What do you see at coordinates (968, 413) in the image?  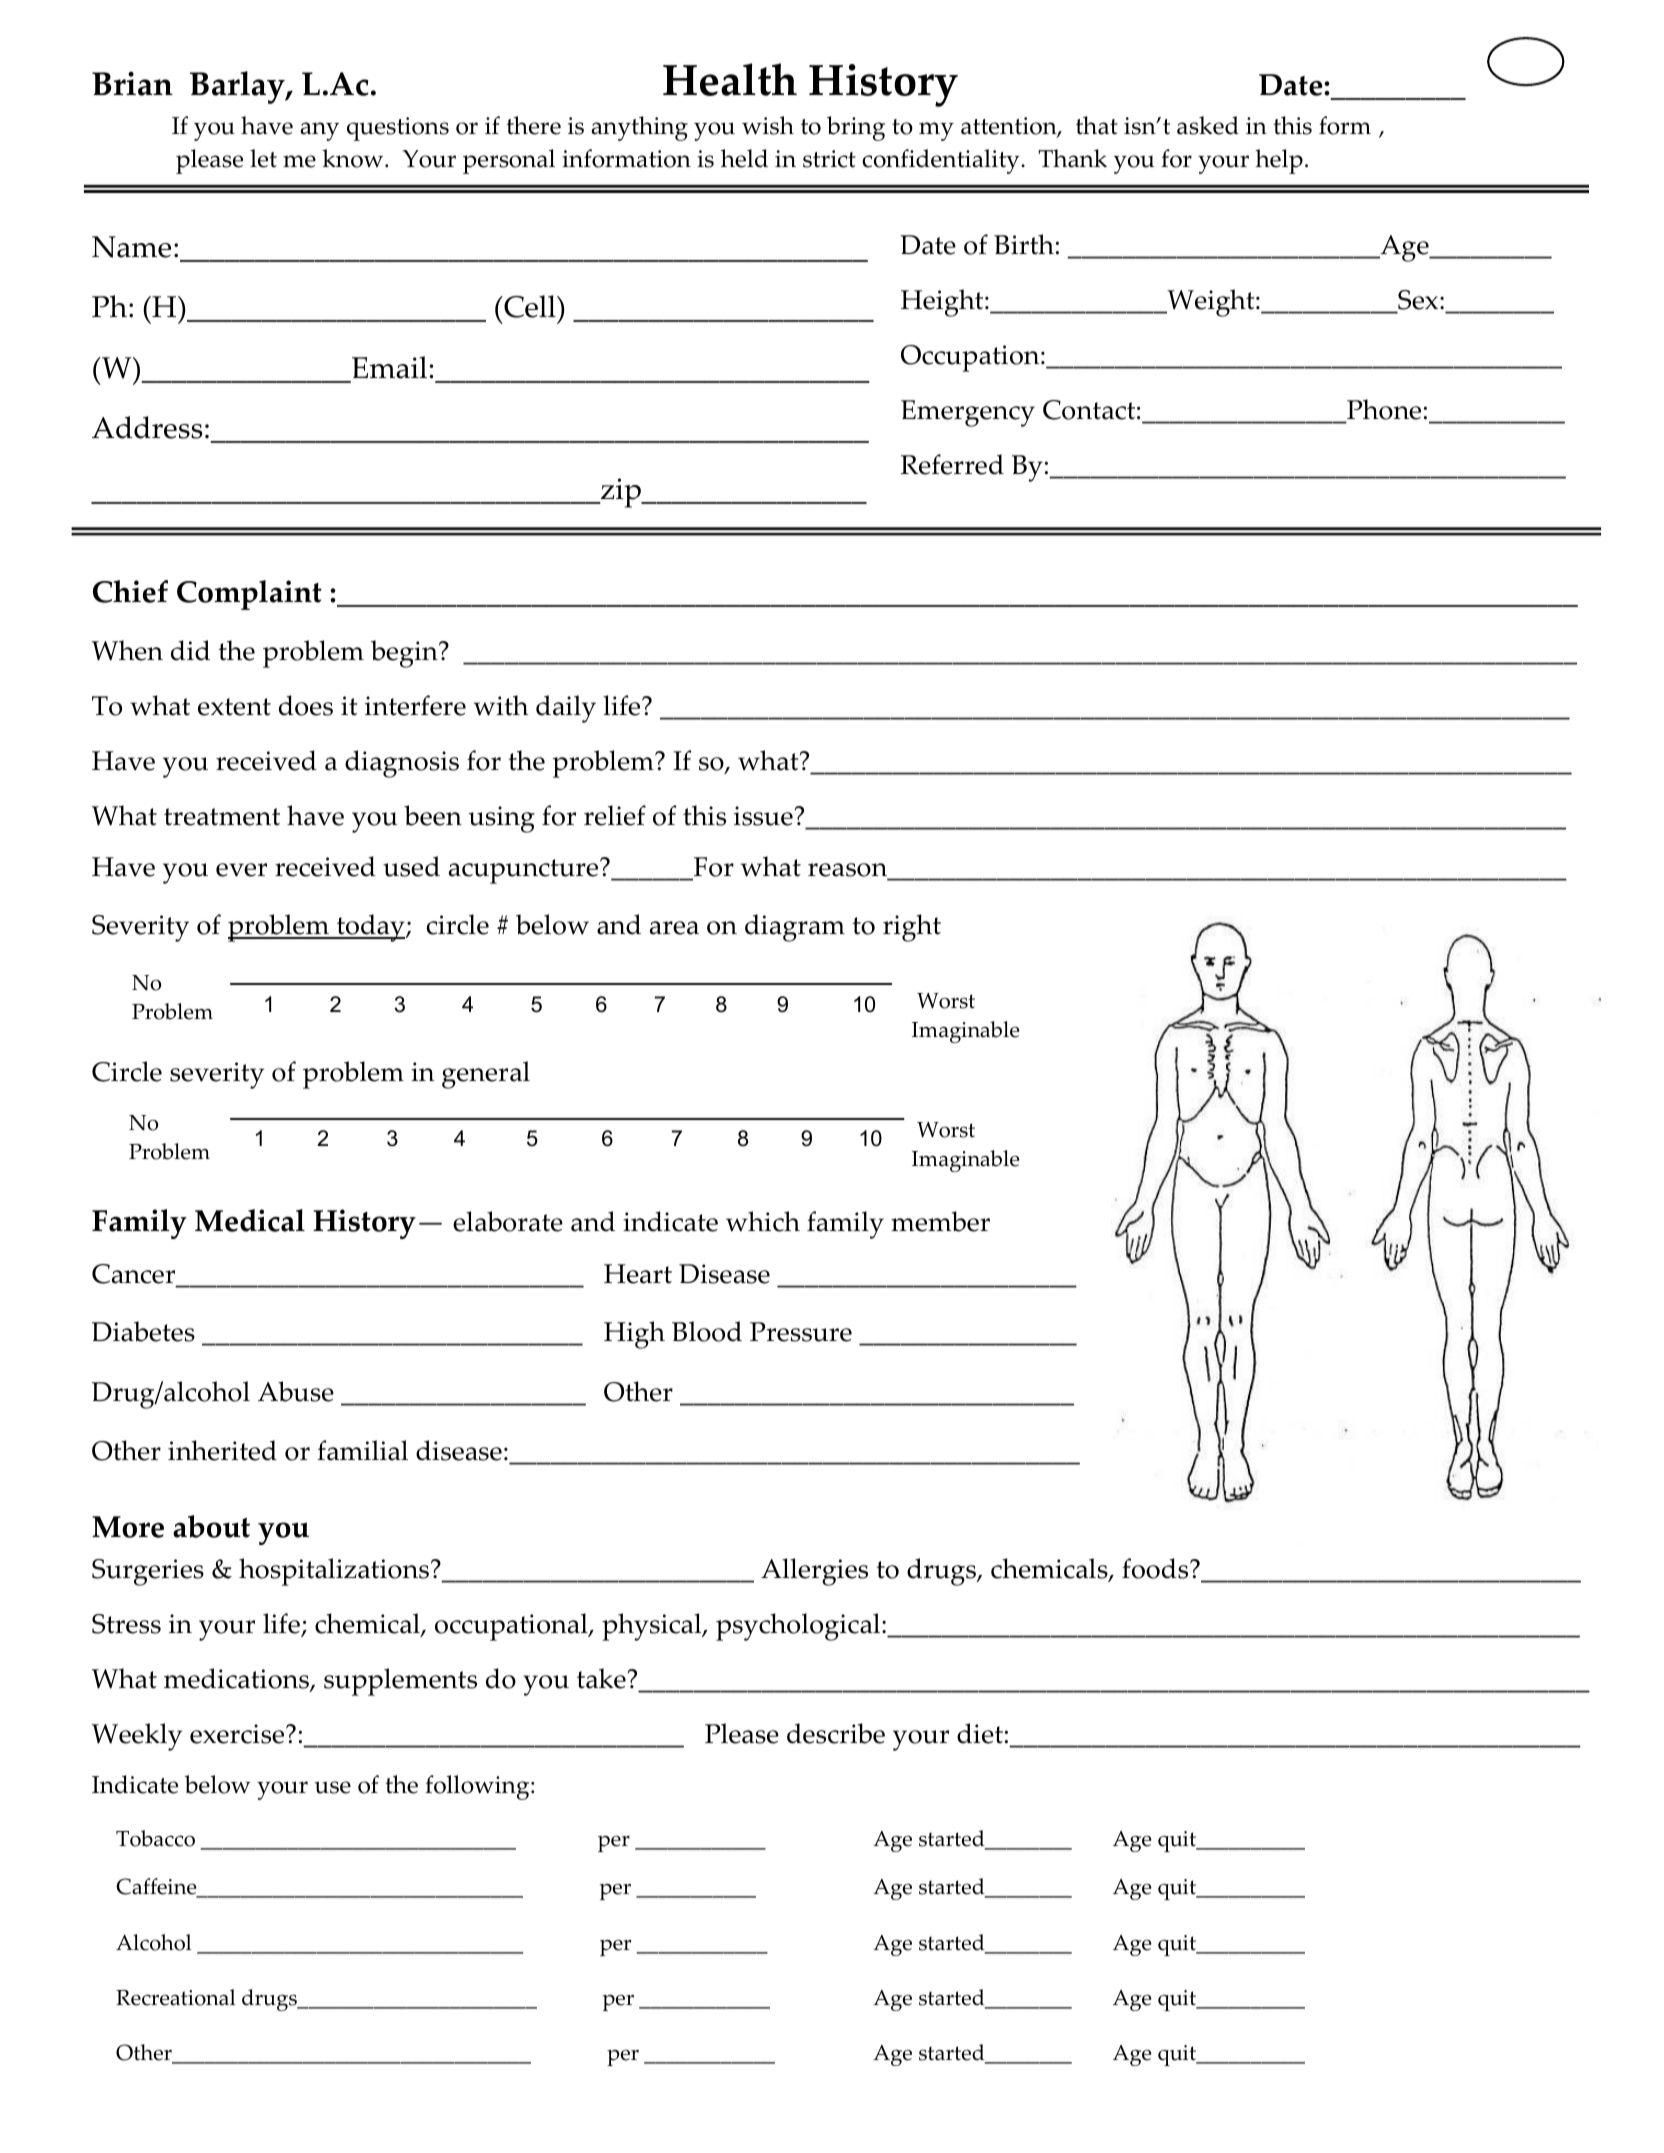 I see `Emergency` at bounding box center [968, 413].
